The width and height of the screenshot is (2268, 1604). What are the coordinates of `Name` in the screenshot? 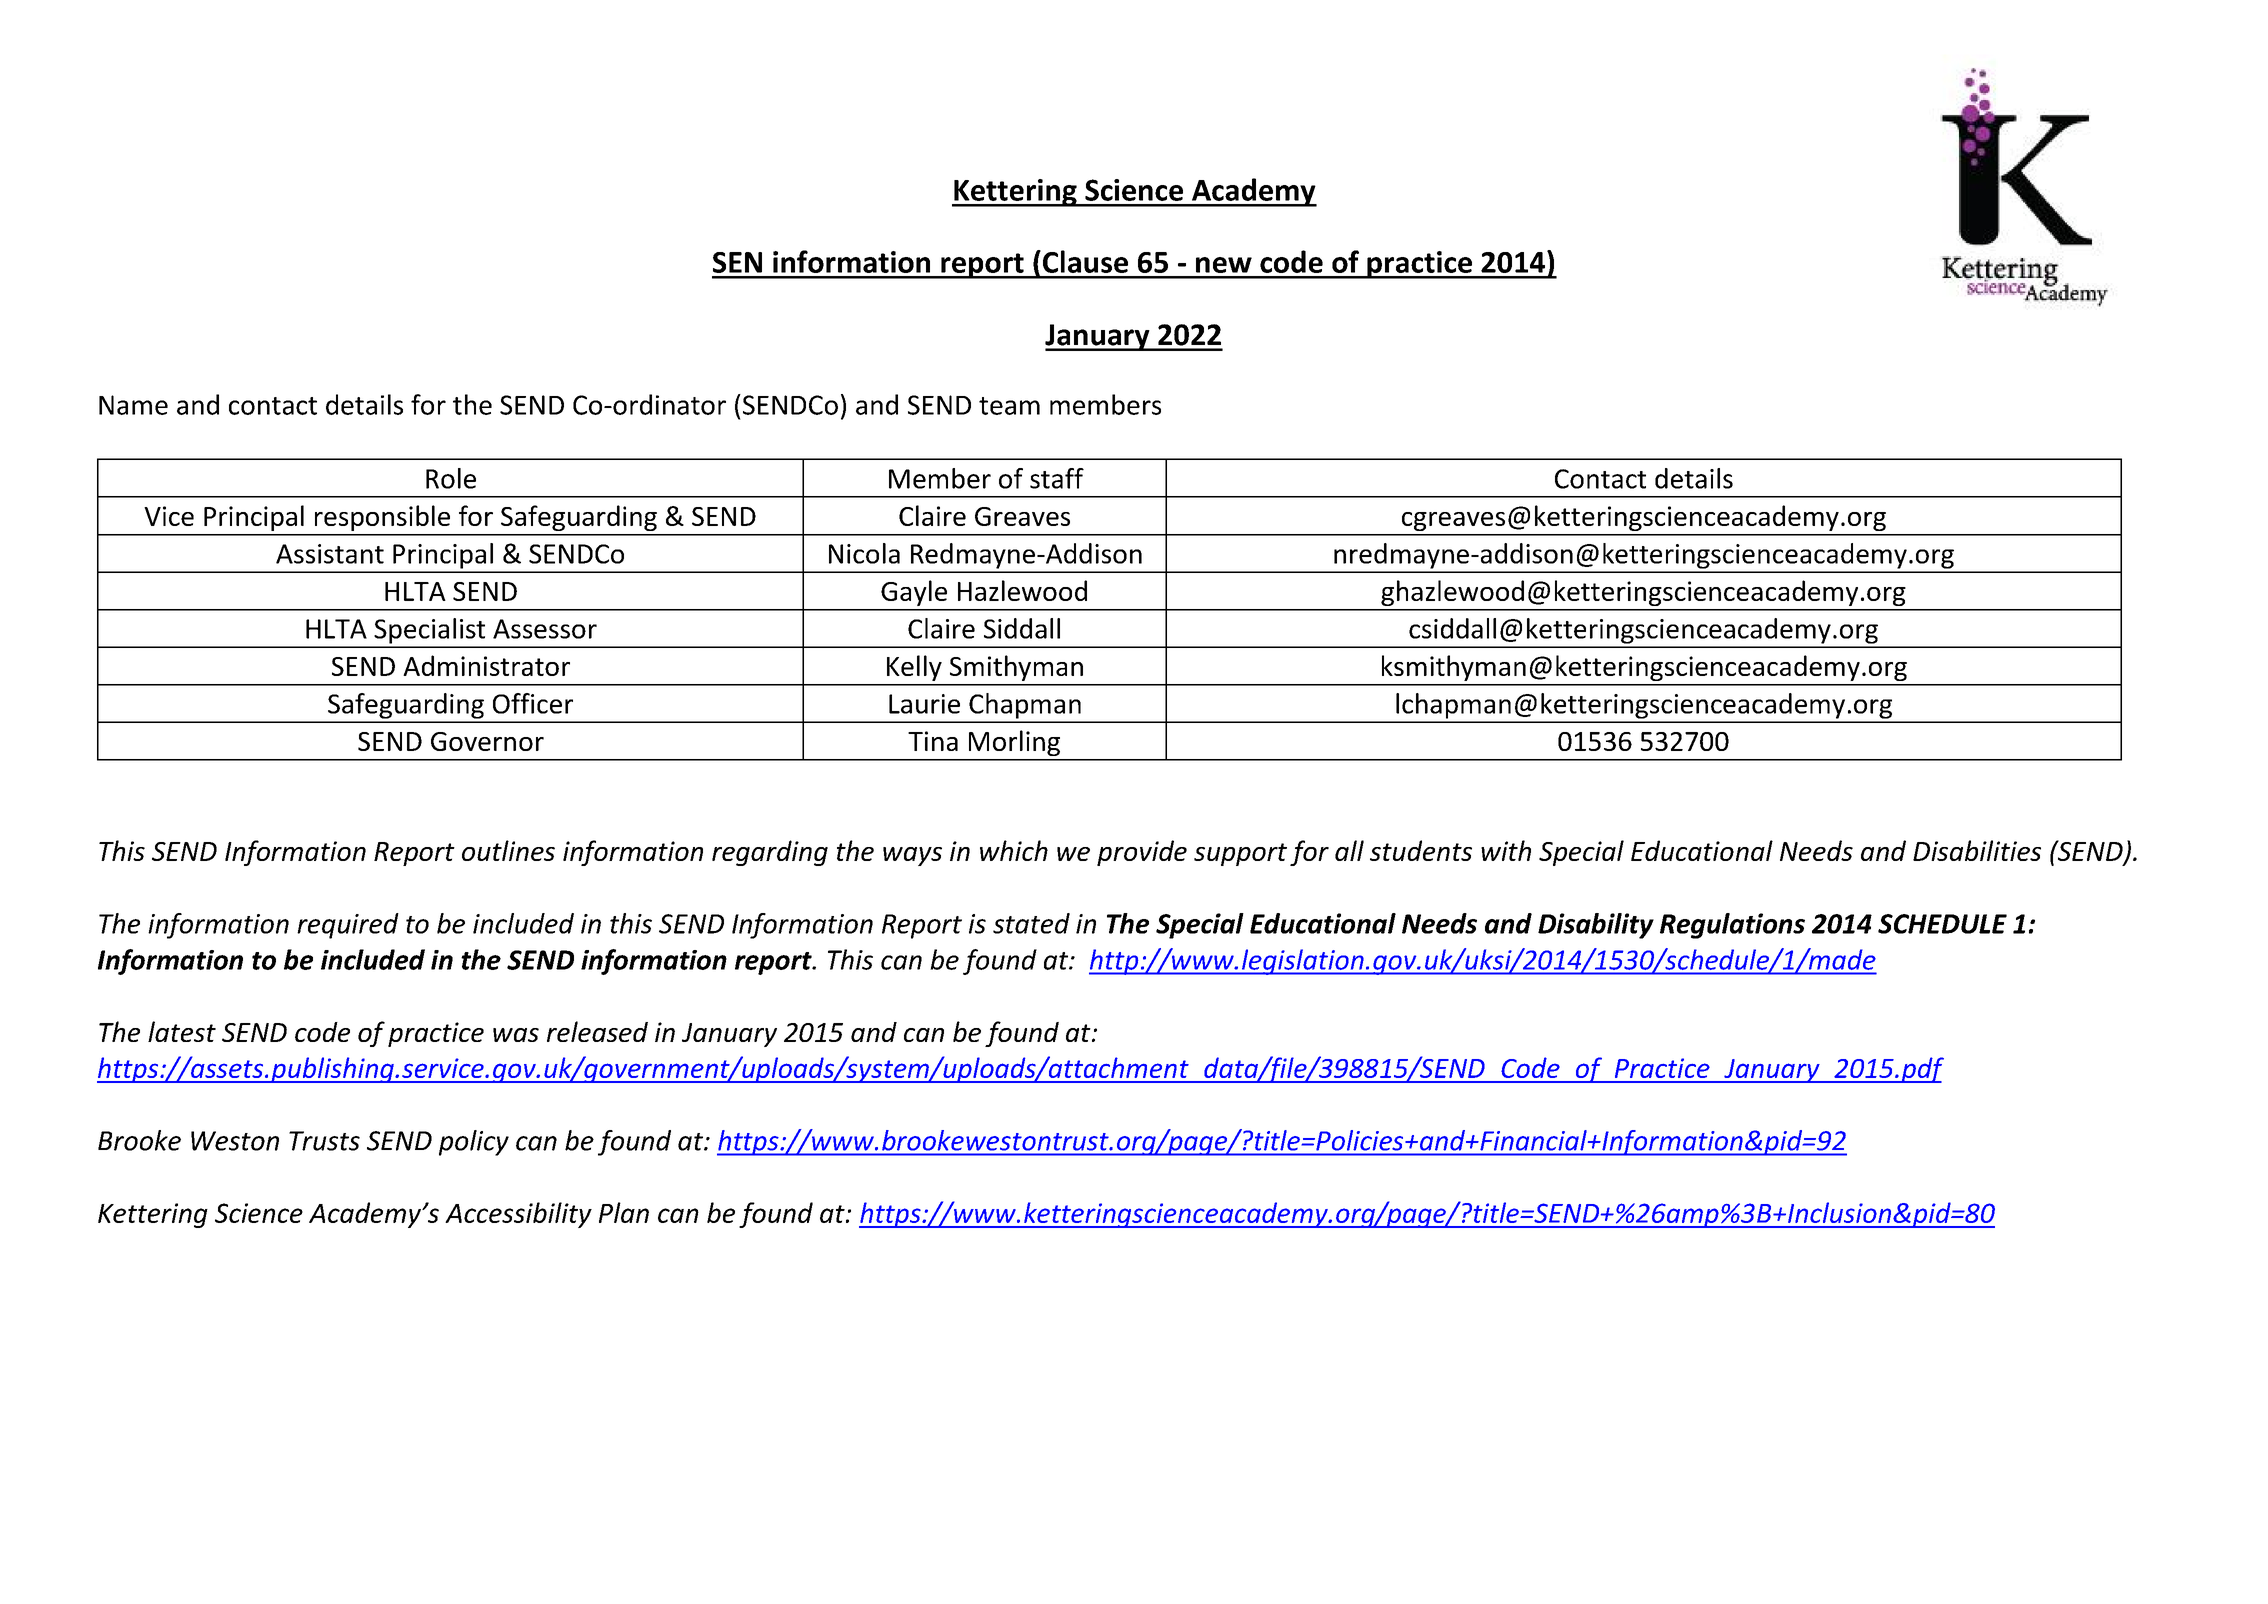 It's located at (133, 405).
